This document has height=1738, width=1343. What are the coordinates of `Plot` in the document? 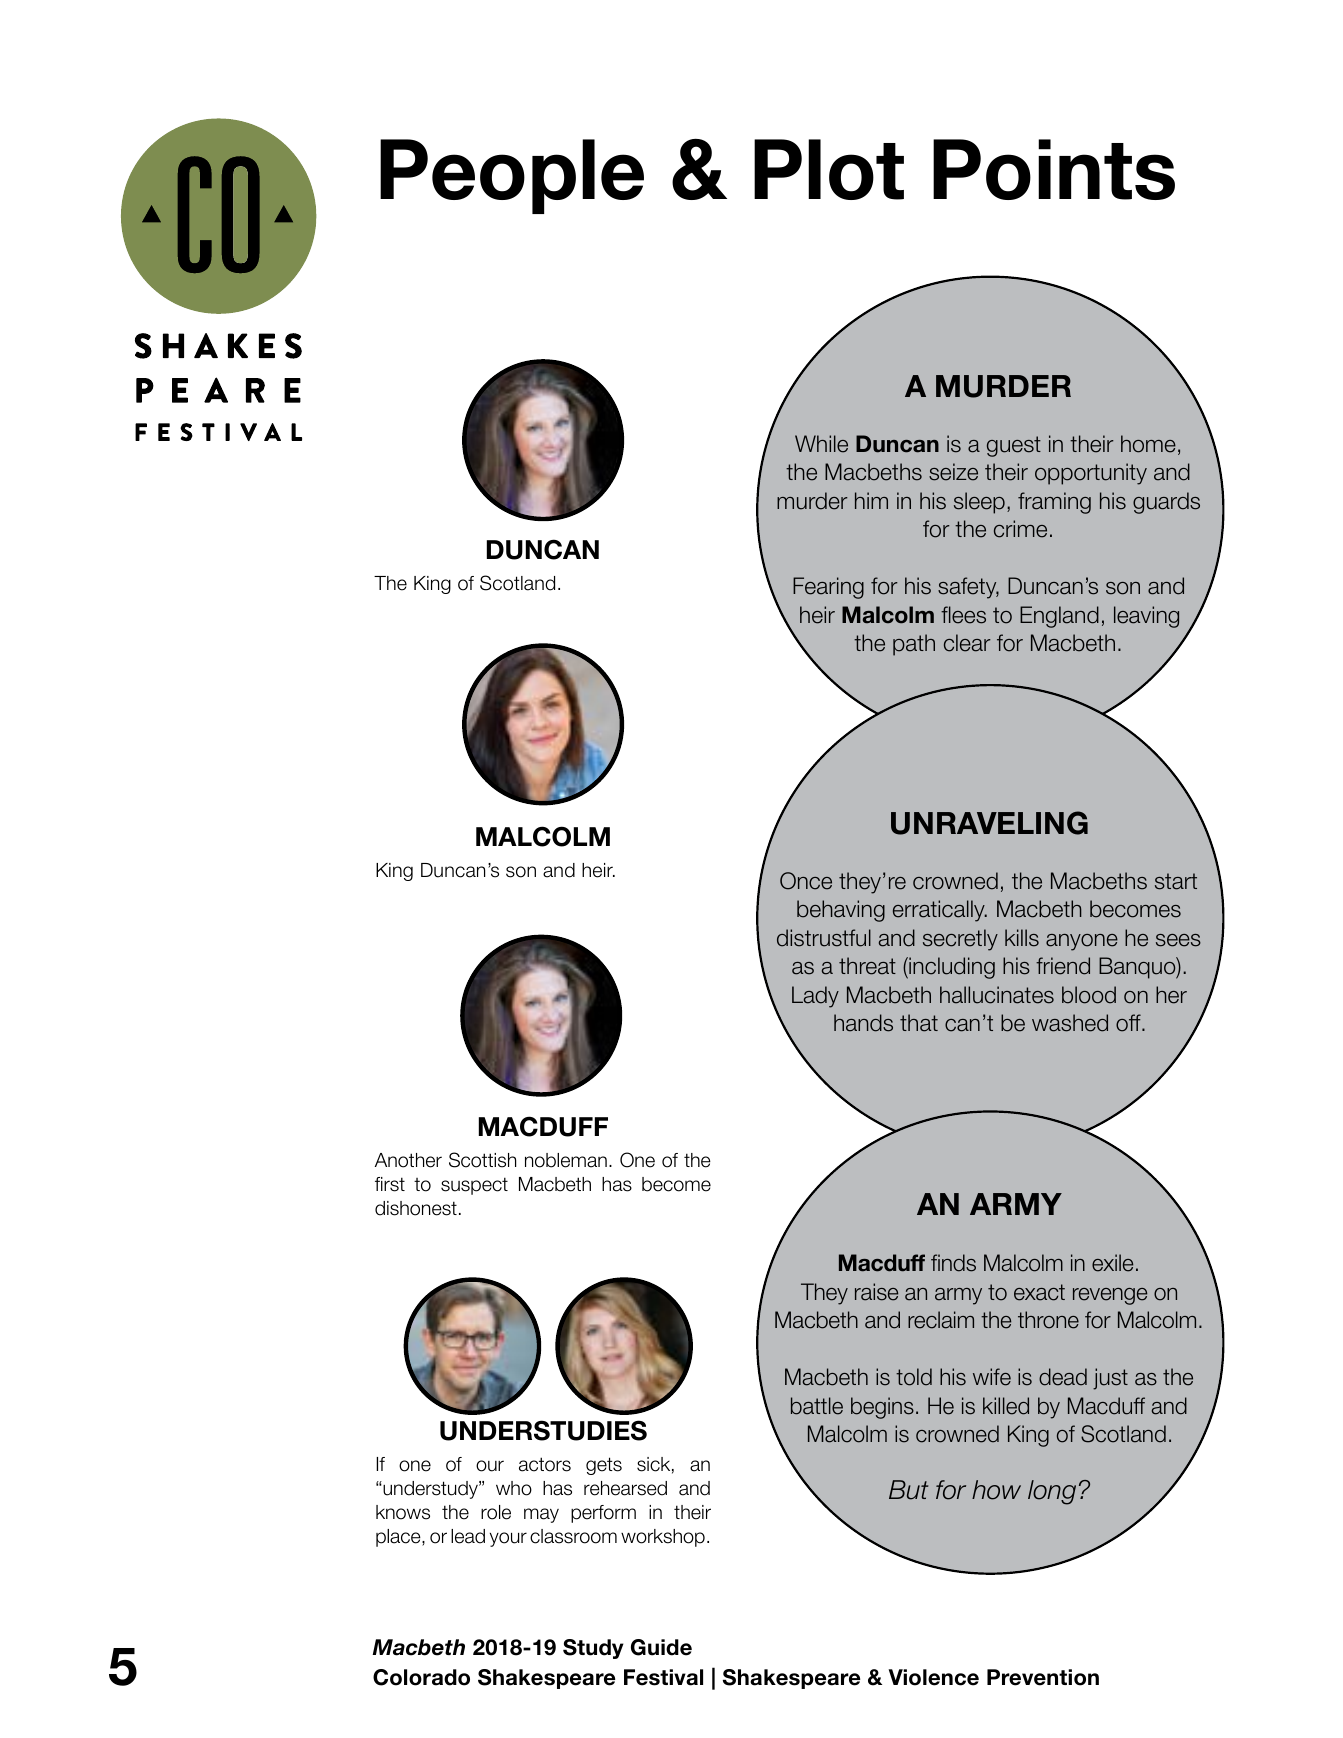 It's located at (829, 169).
